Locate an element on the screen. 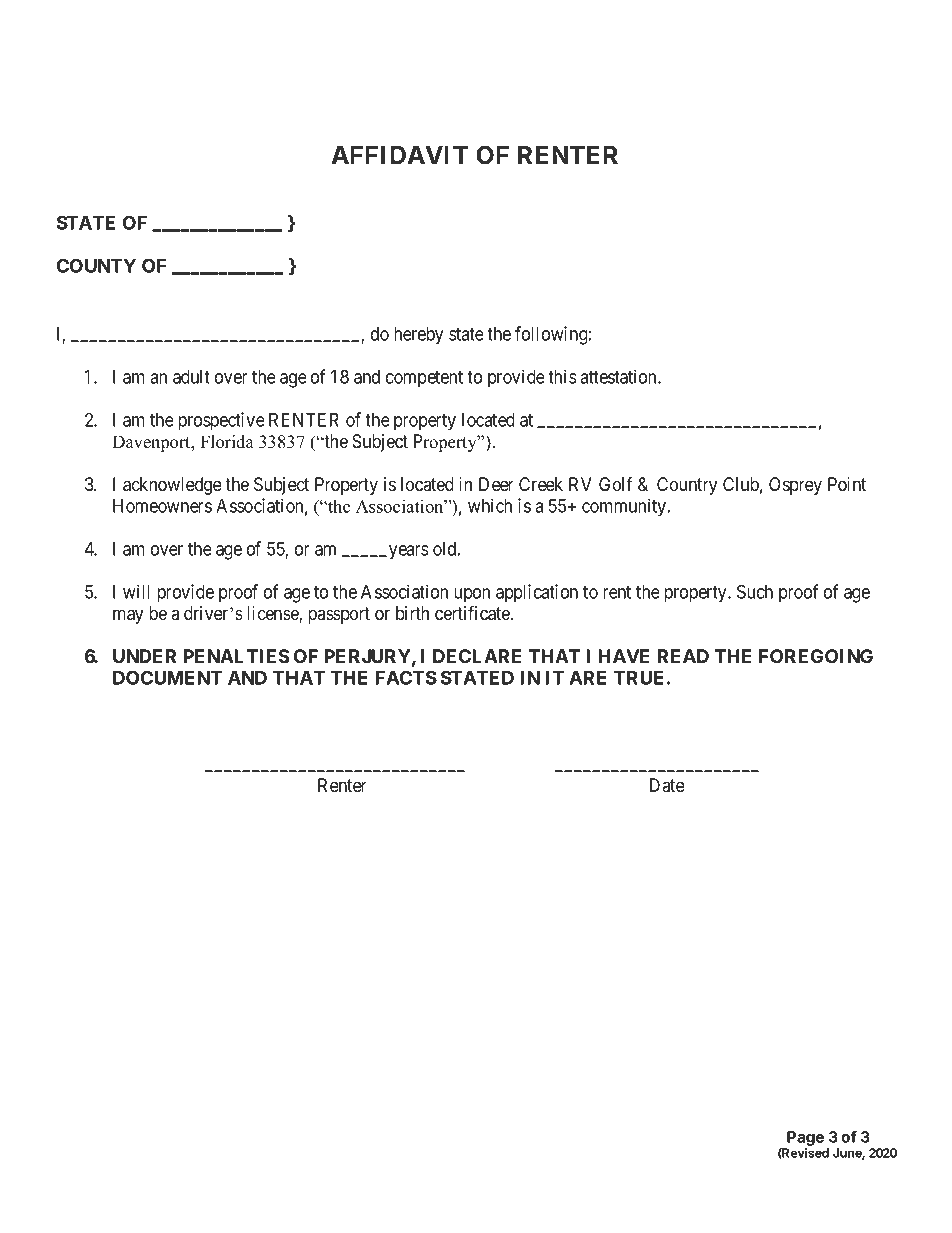 This screenshot has width=952, height=1233. TRUE is located at coordinates (639, 678).
